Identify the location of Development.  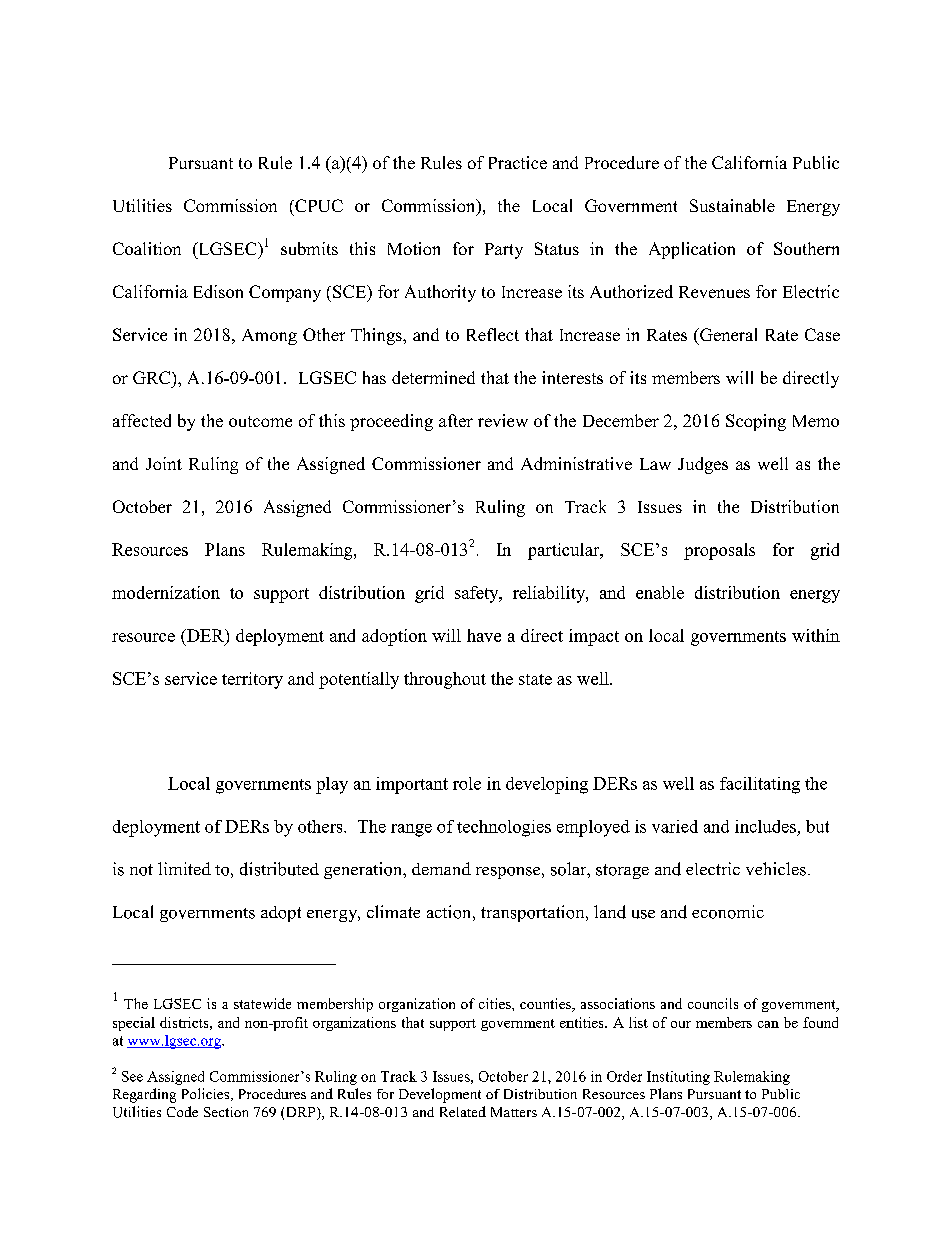
(440, 1095).
